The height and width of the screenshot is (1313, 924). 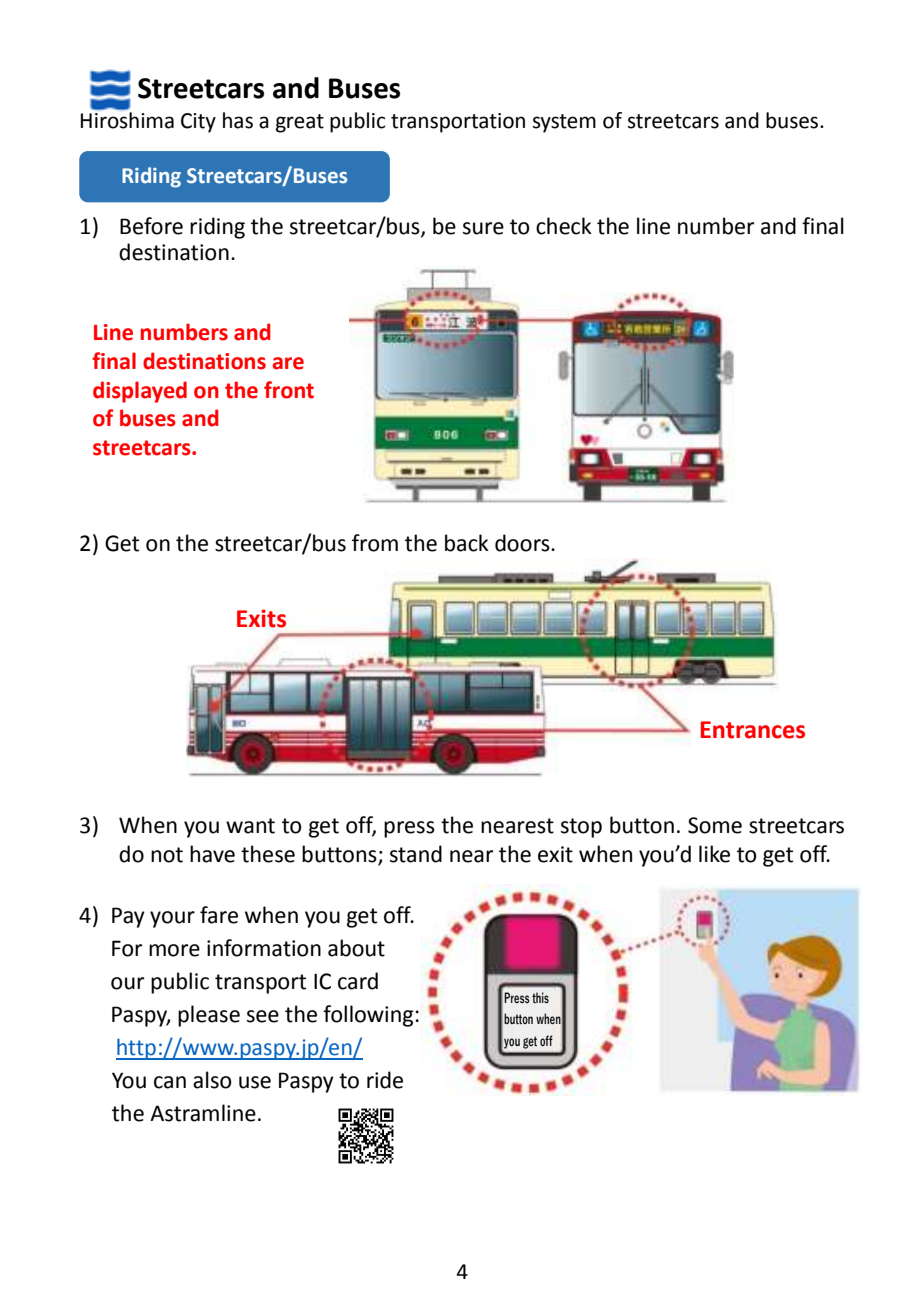 What do you see at coordinates (483, 228) in the screenshot?
I see `sure` at bounding box center [483, 228].
